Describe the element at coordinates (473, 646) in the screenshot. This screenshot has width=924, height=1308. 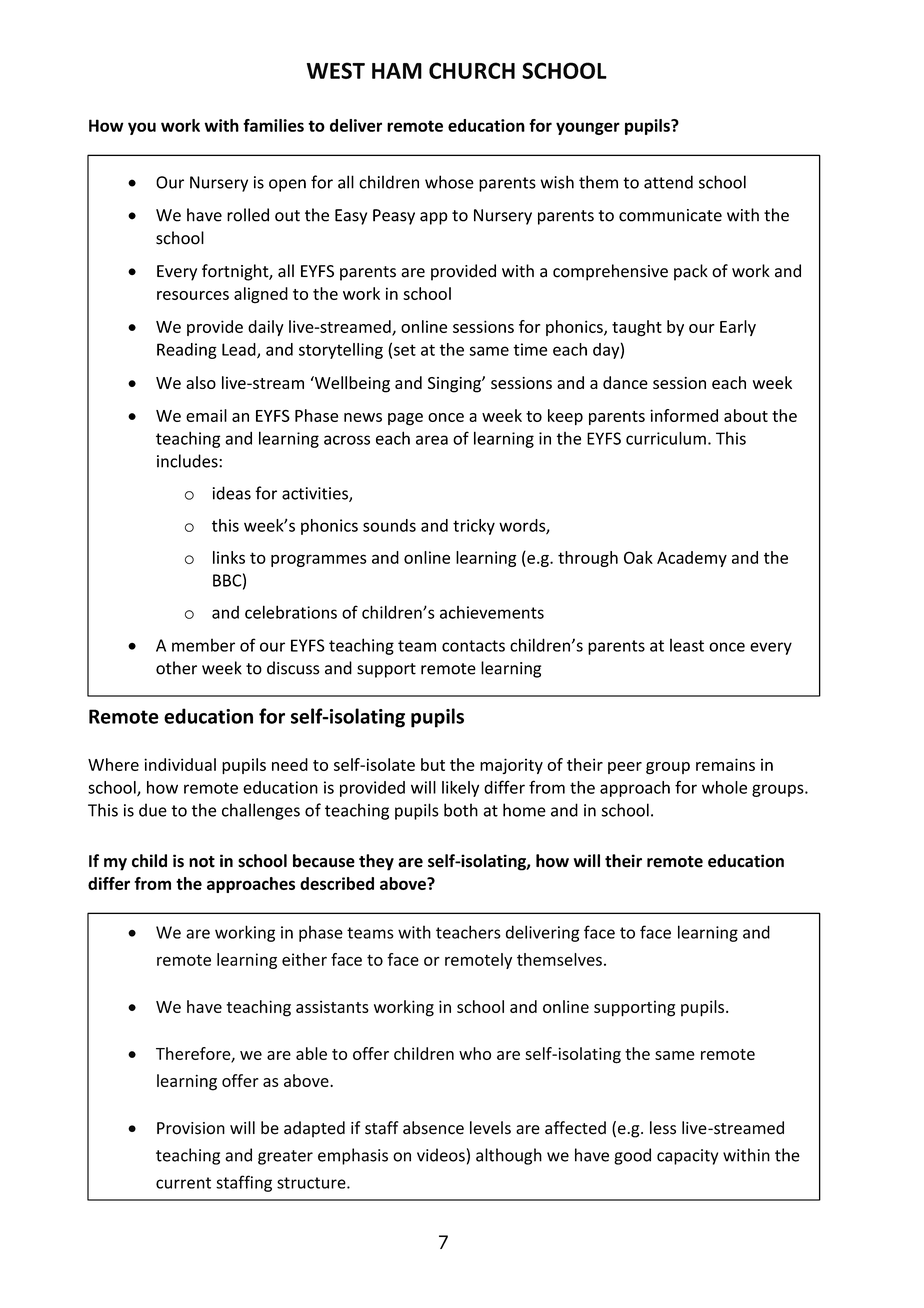
I see `contacts` at that location.
